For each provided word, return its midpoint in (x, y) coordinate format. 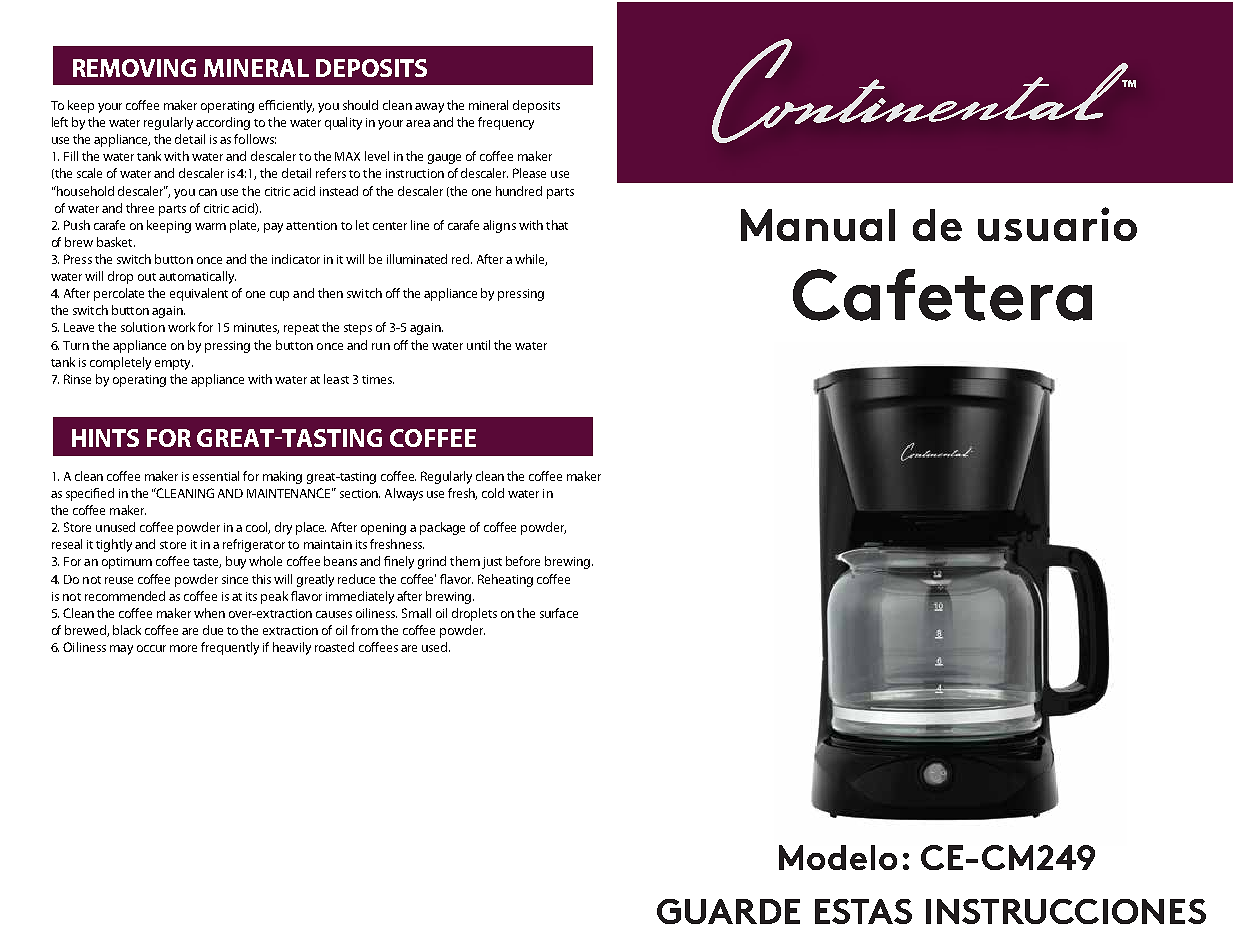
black (127, 630)
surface (559, 613)
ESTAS (863, 911)
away (429, 108)
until (478, 345)
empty (174, 364)
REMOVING (134, 68)
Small (416, 613)
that (557, 225)
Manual (818, 225)
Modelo (838, 857)
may (121, 650)
